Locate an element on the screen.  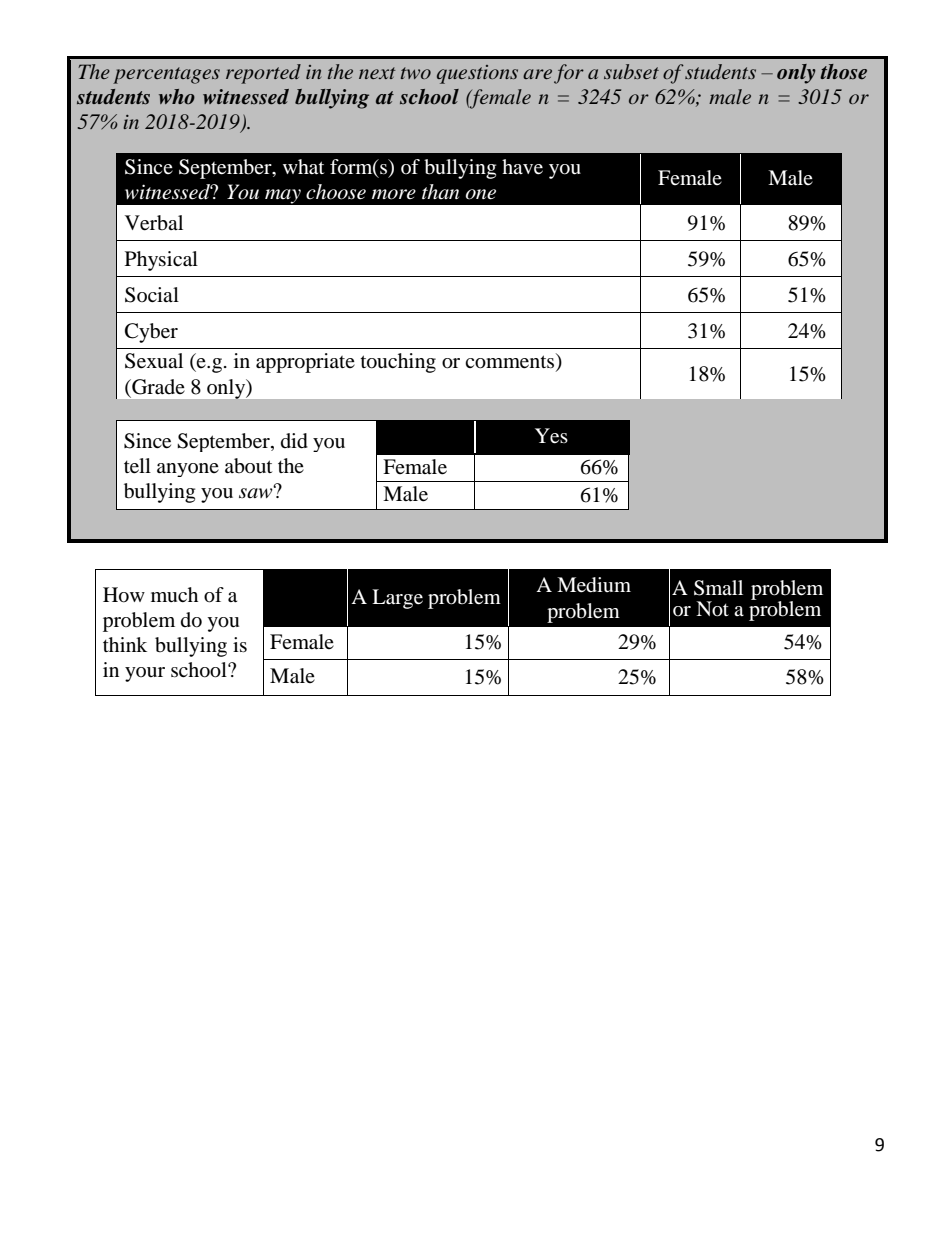
those is located at coordinates (843, 72).
